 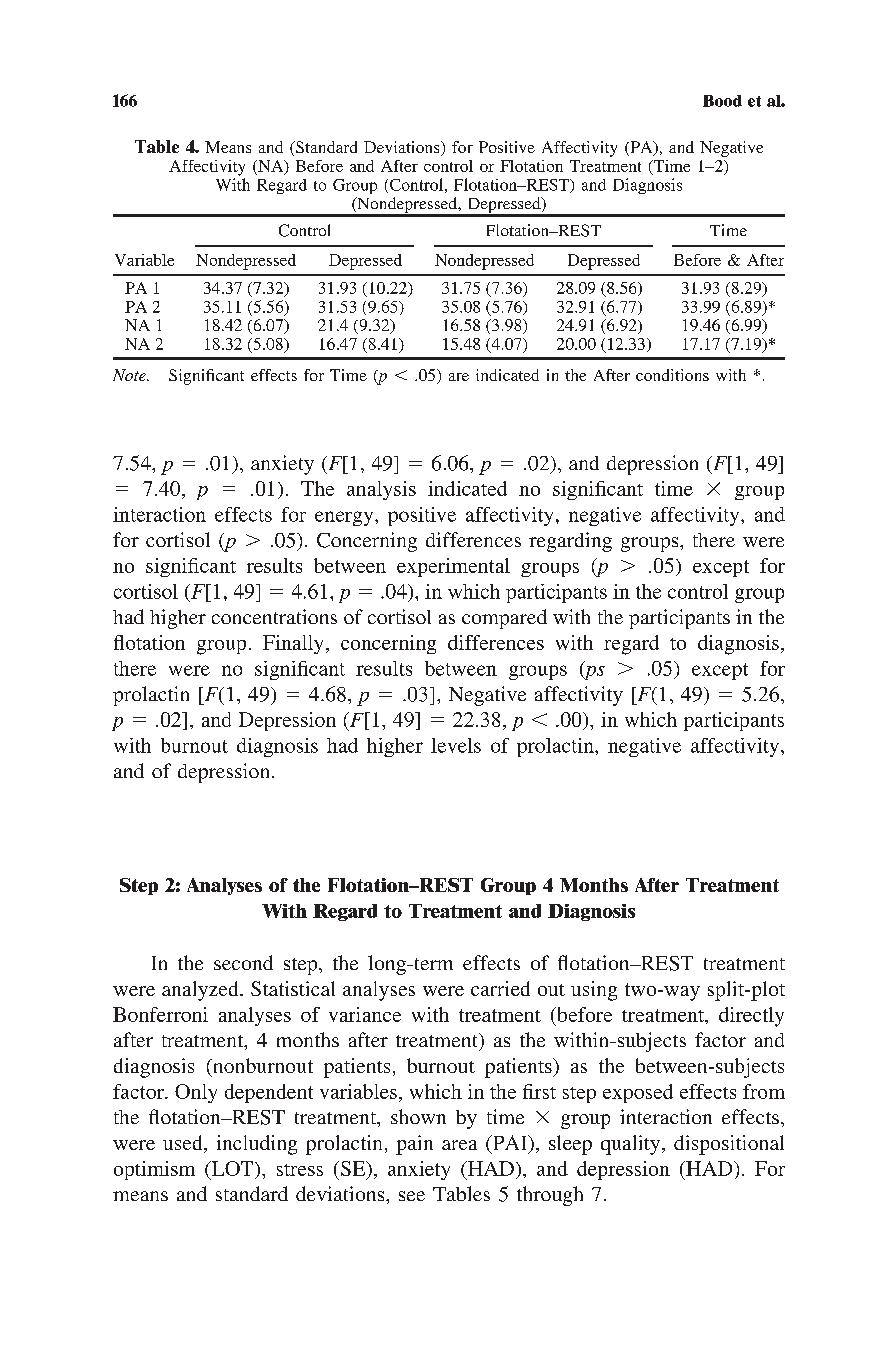 I want to click on analysis, so click(x=381, y=490).
